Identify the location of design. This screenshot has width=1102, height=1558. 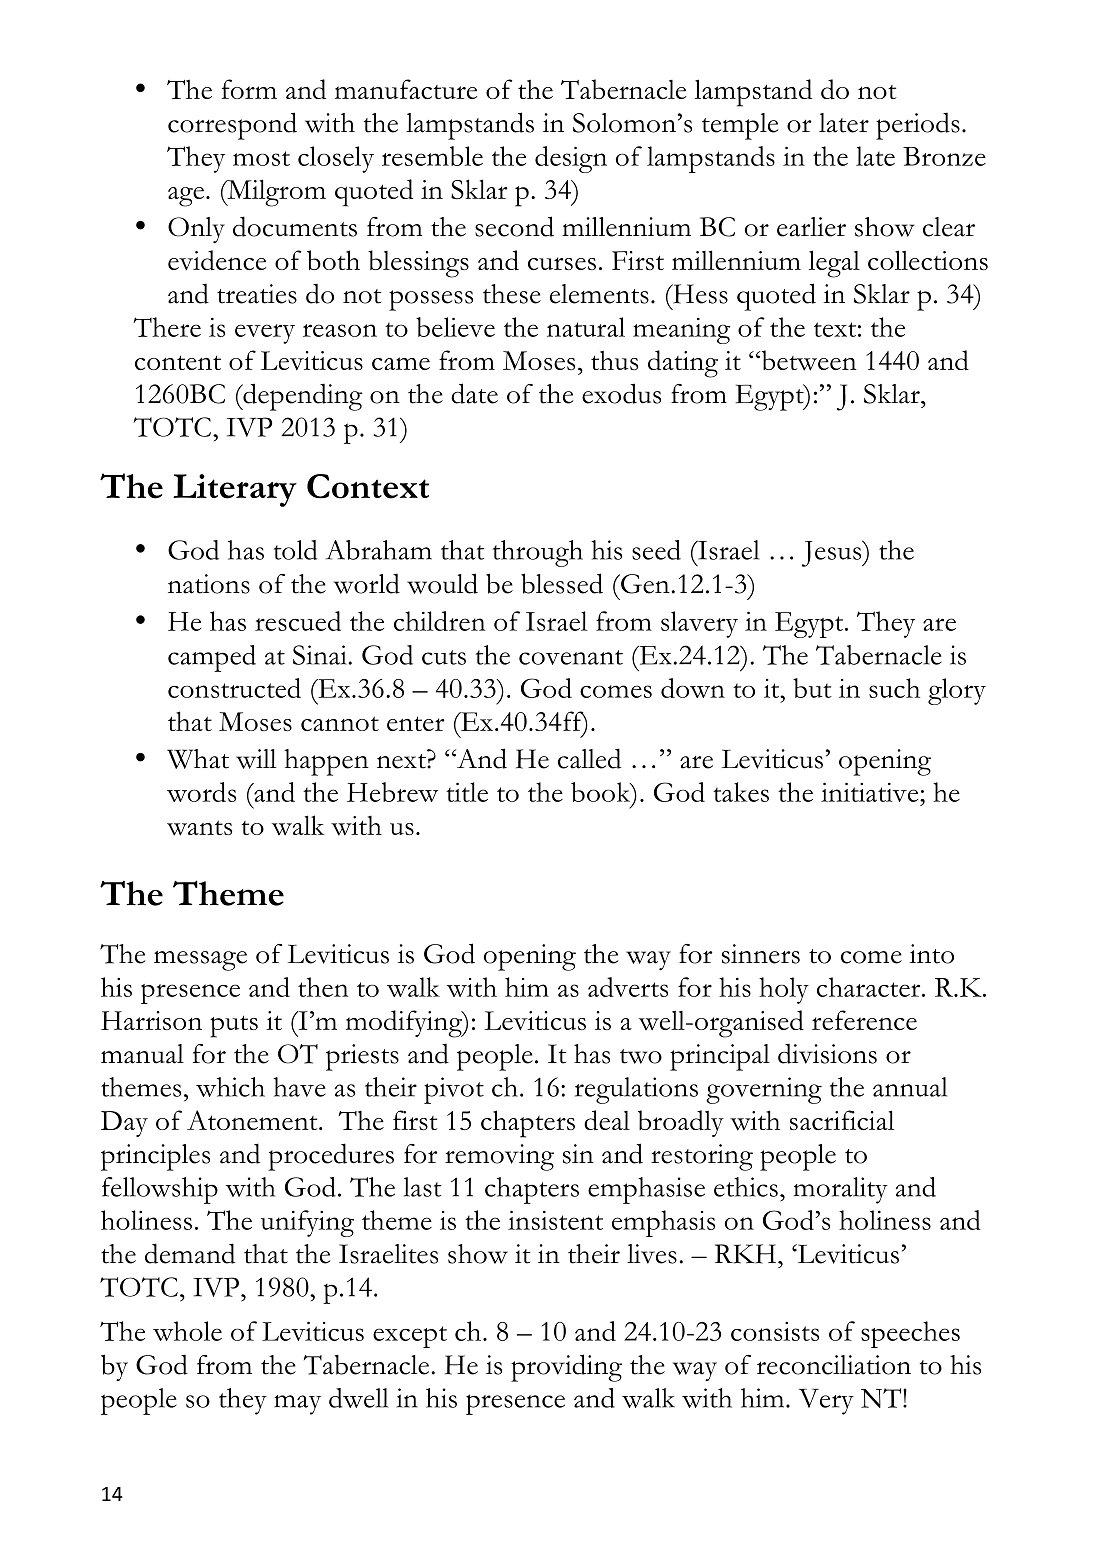
(571, 159).
